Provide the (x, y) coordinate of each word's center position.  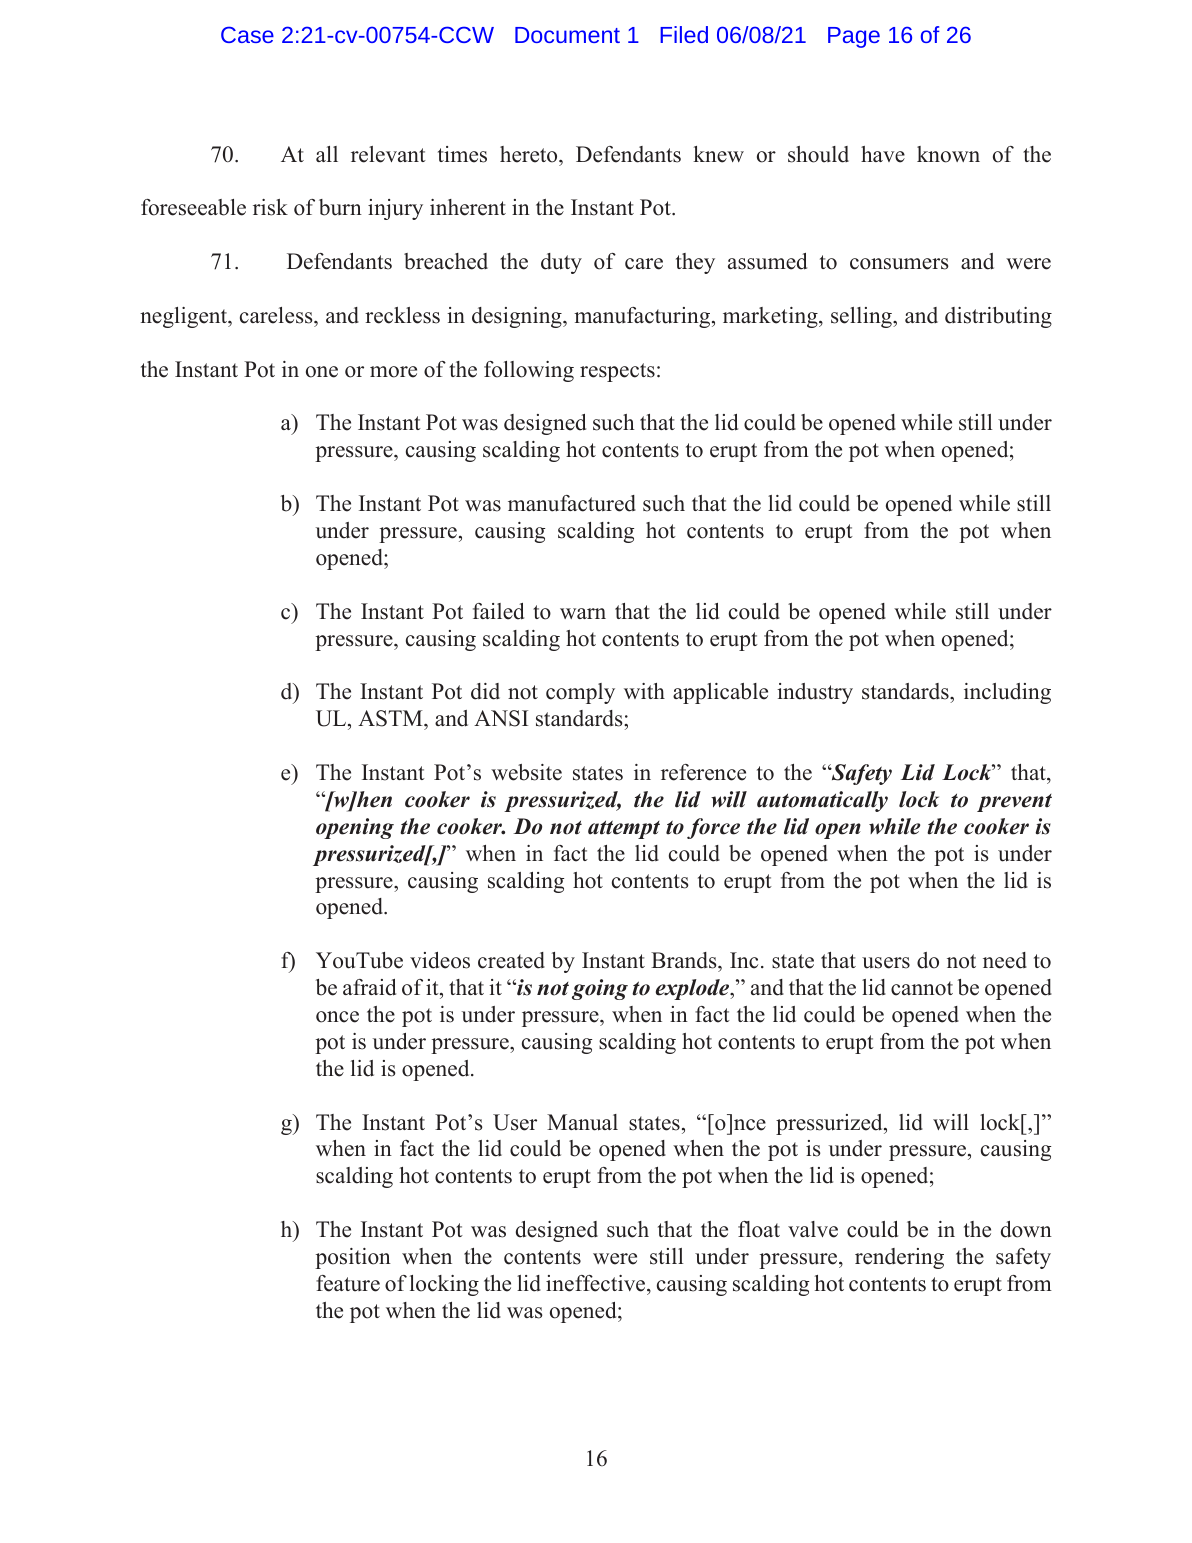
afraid (369, 987)
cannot (922, 988)
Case (247, 34)
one (322, 372)
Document (567, 35)
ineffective (597, 1283)
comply (580, 693)
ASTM (391, 720)
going (600, 989)
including (1007, 693)
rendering (899, 1258)
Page (854, 37)
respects (617, 372)
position (353, 1258)
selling (862, 317)
